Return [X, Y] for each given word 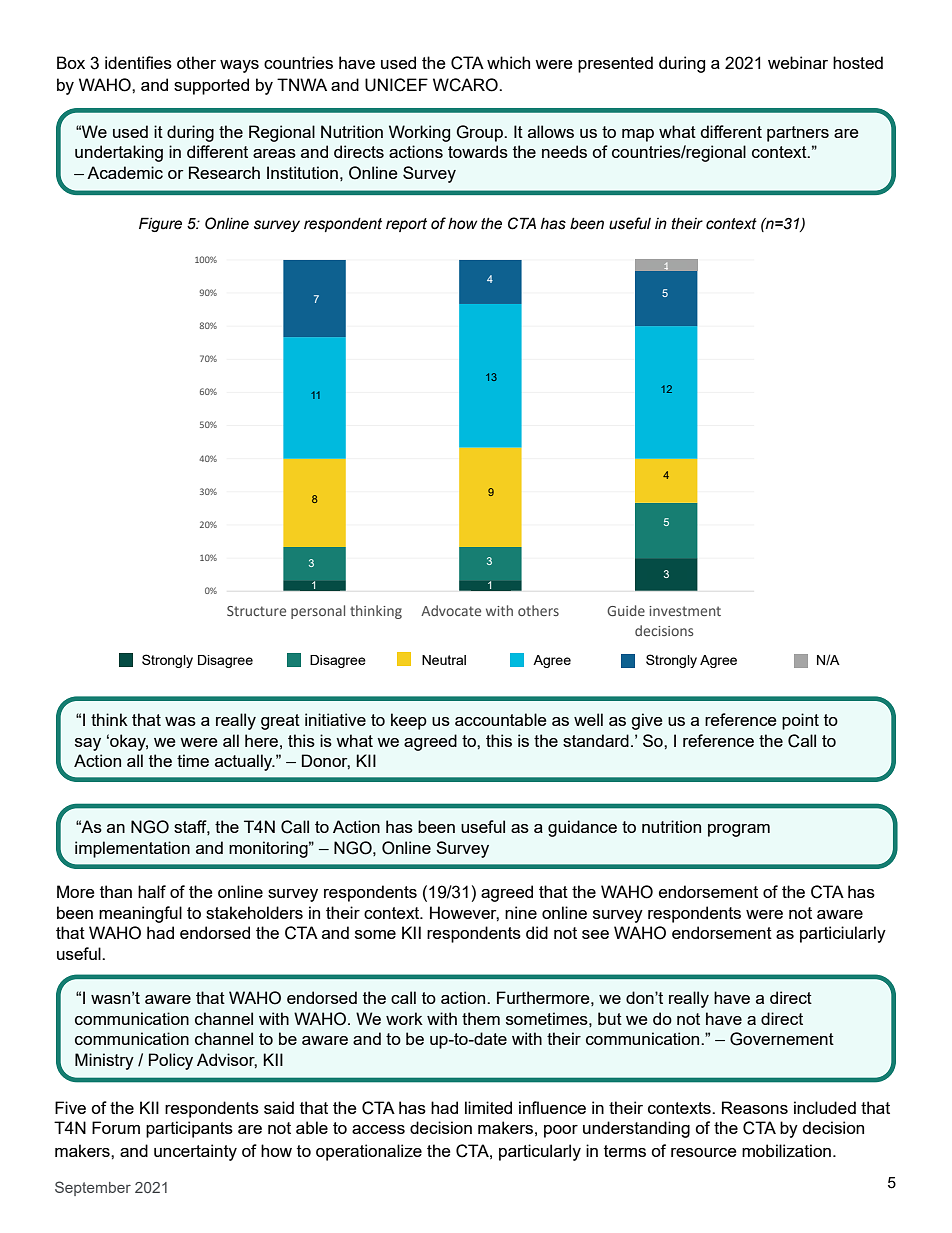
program [739, 830]
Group [481, 133]
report [406, 225]
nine [521, 912]
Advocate [451, 610]
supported [211, 86]
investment [685, 611]
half [152, 891]
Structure [256, 611]
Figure [160, 224]
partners [798, 134]
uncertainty [195, 1152]
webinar [798, 62]
